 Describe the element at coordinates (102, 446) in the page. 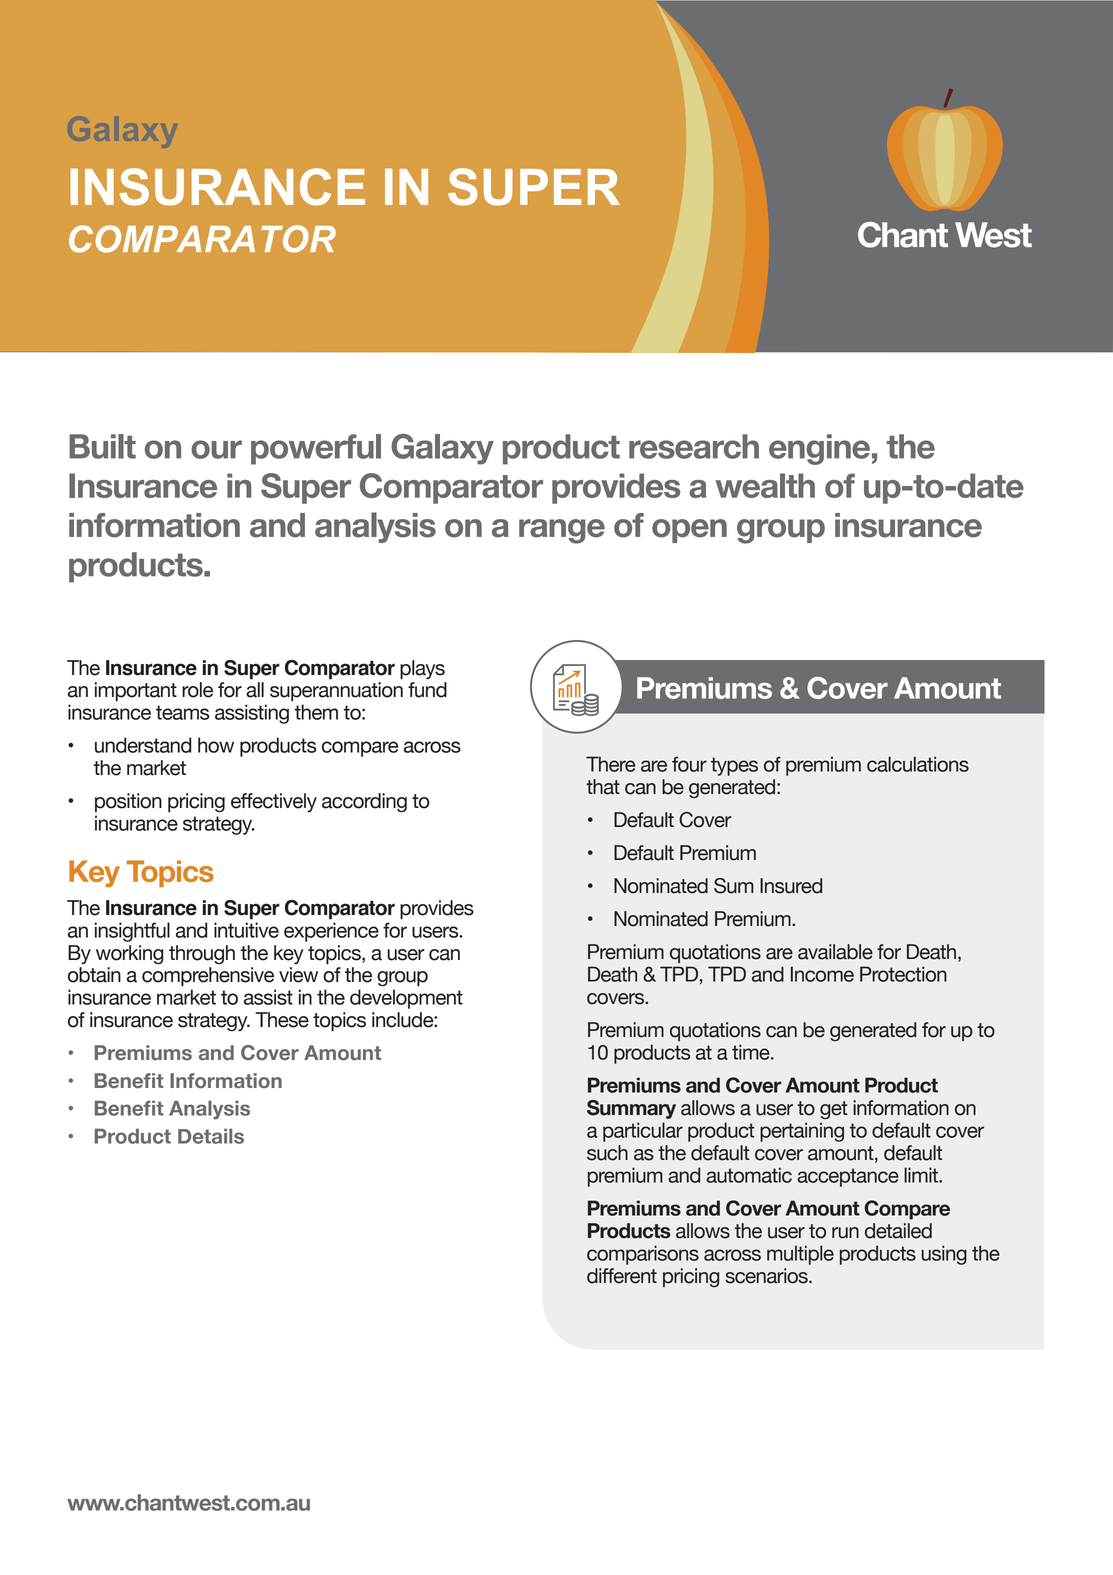

I see `Built` at that location.
